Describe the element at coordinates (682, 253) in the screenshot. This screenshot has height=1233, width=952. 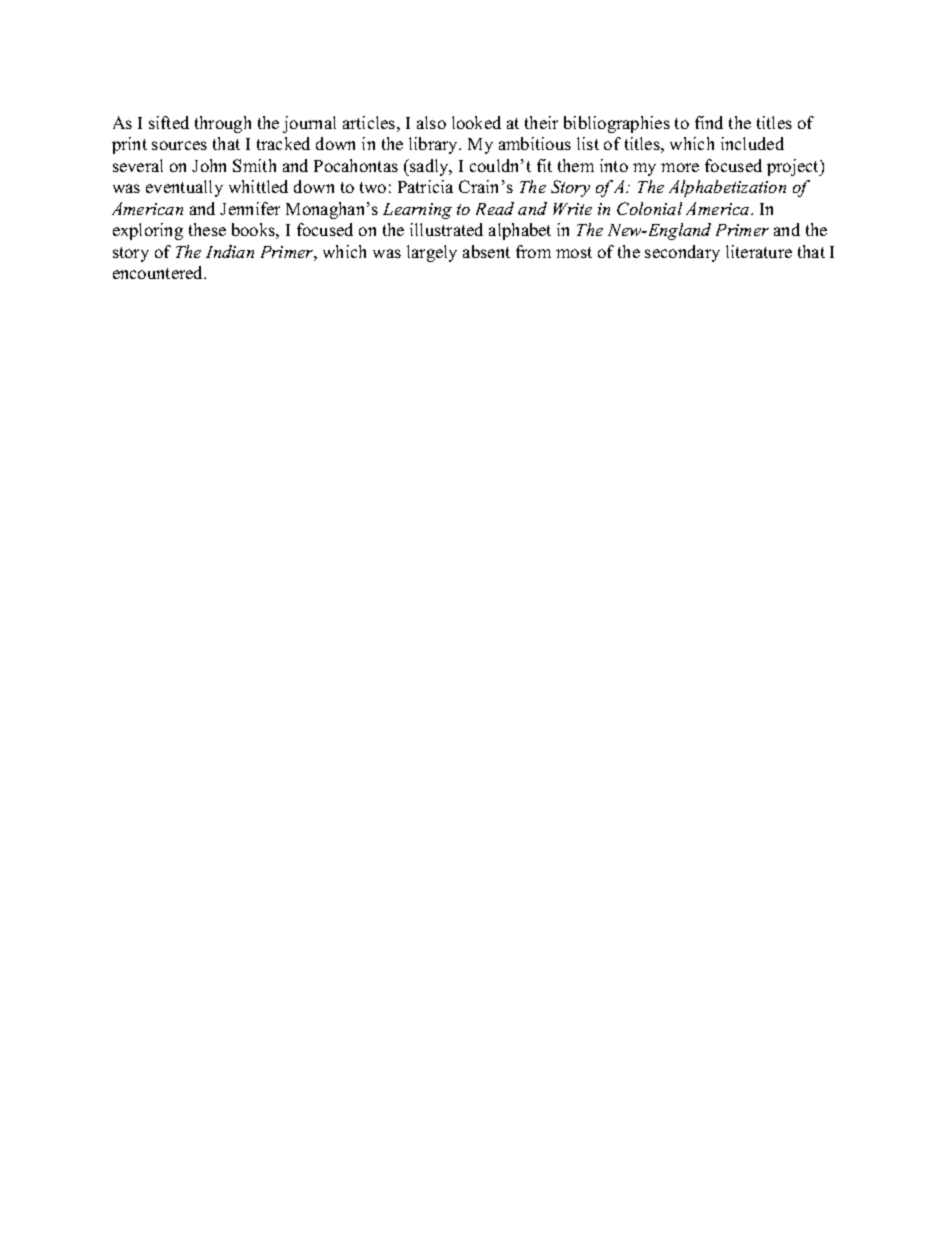
I see `secondary` at that location.
